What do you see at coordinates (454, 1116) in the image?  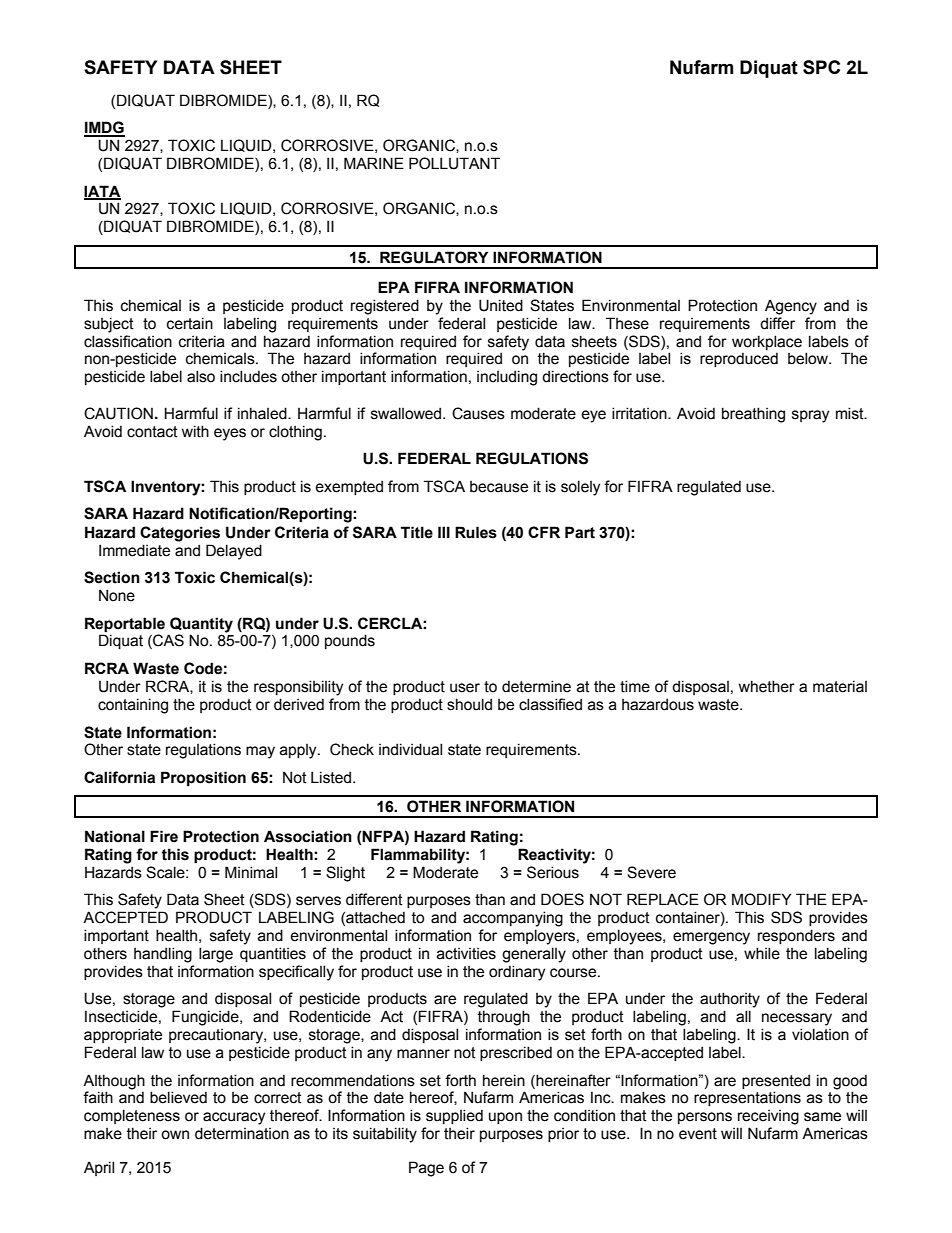 I see `supplied` at bounding box center [454, 1116].
